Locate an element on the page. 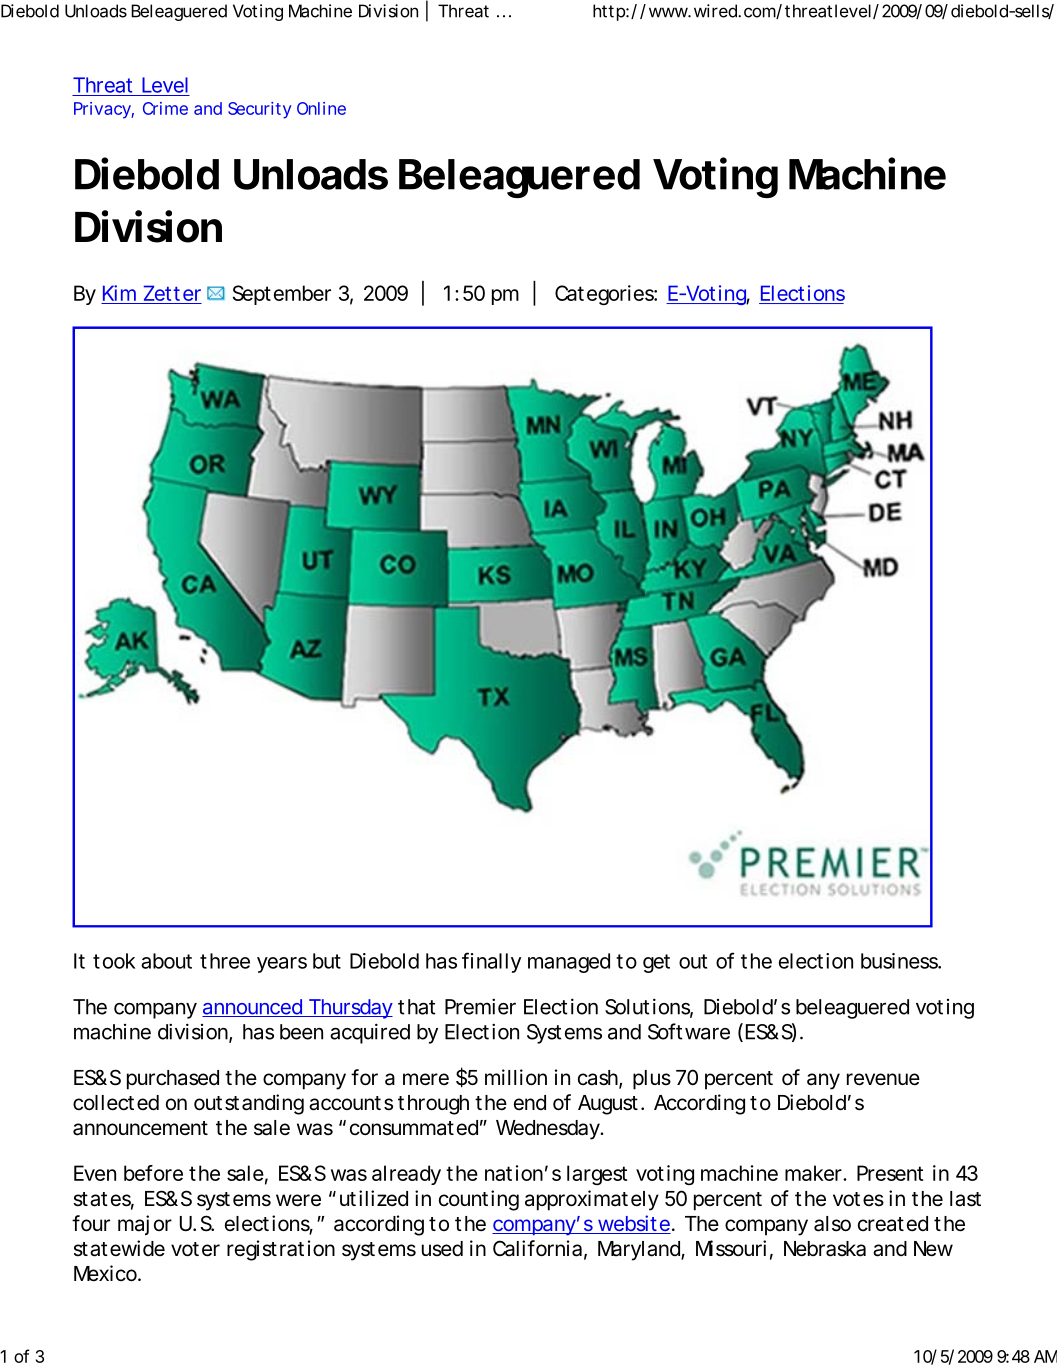 The image size is (1057, 1368). California is located at coordinates (537, 1248).
